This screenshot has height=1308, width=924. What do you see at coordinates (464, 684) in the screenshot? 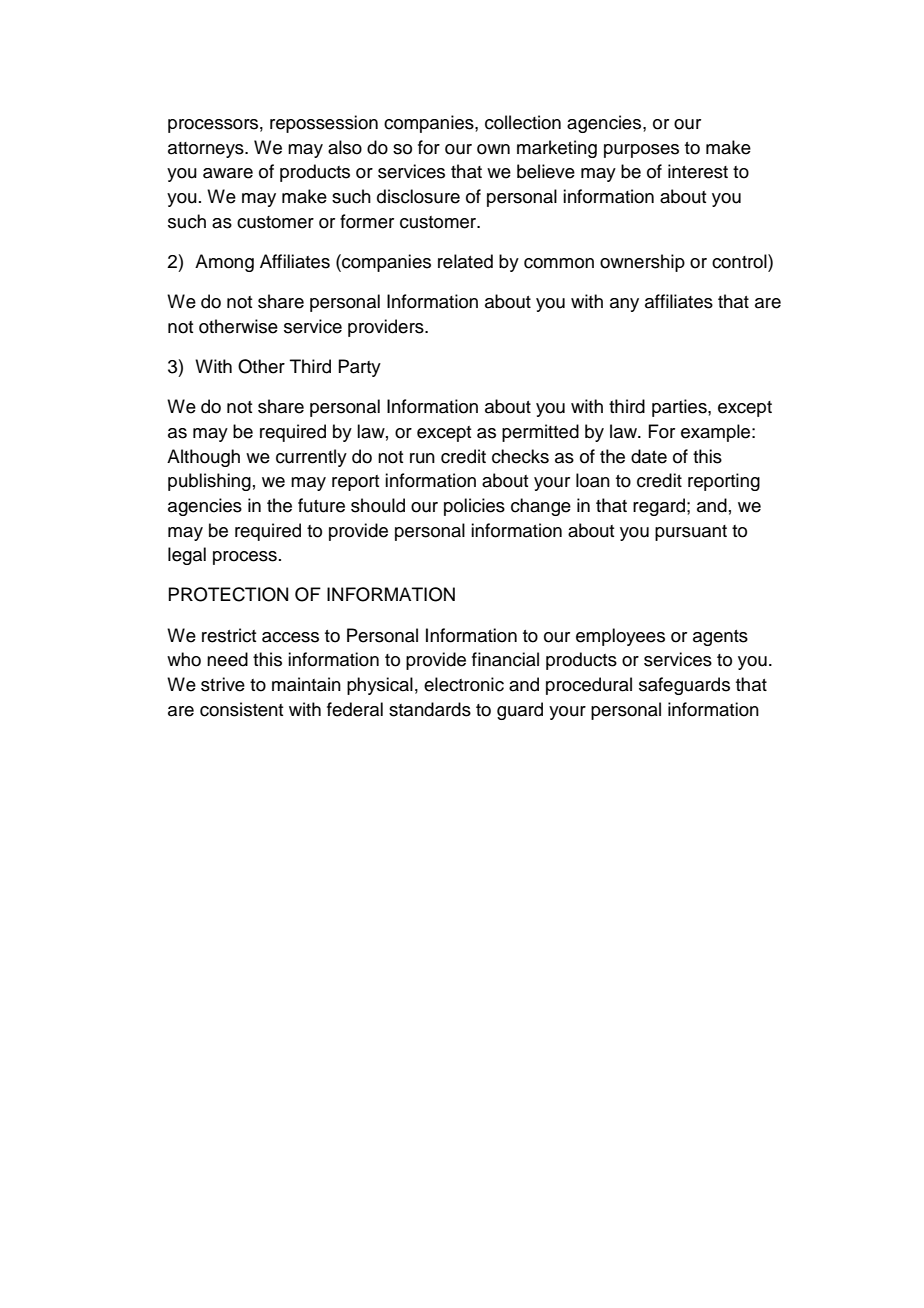
I see `electronic` at bounding box center [464, 684].
